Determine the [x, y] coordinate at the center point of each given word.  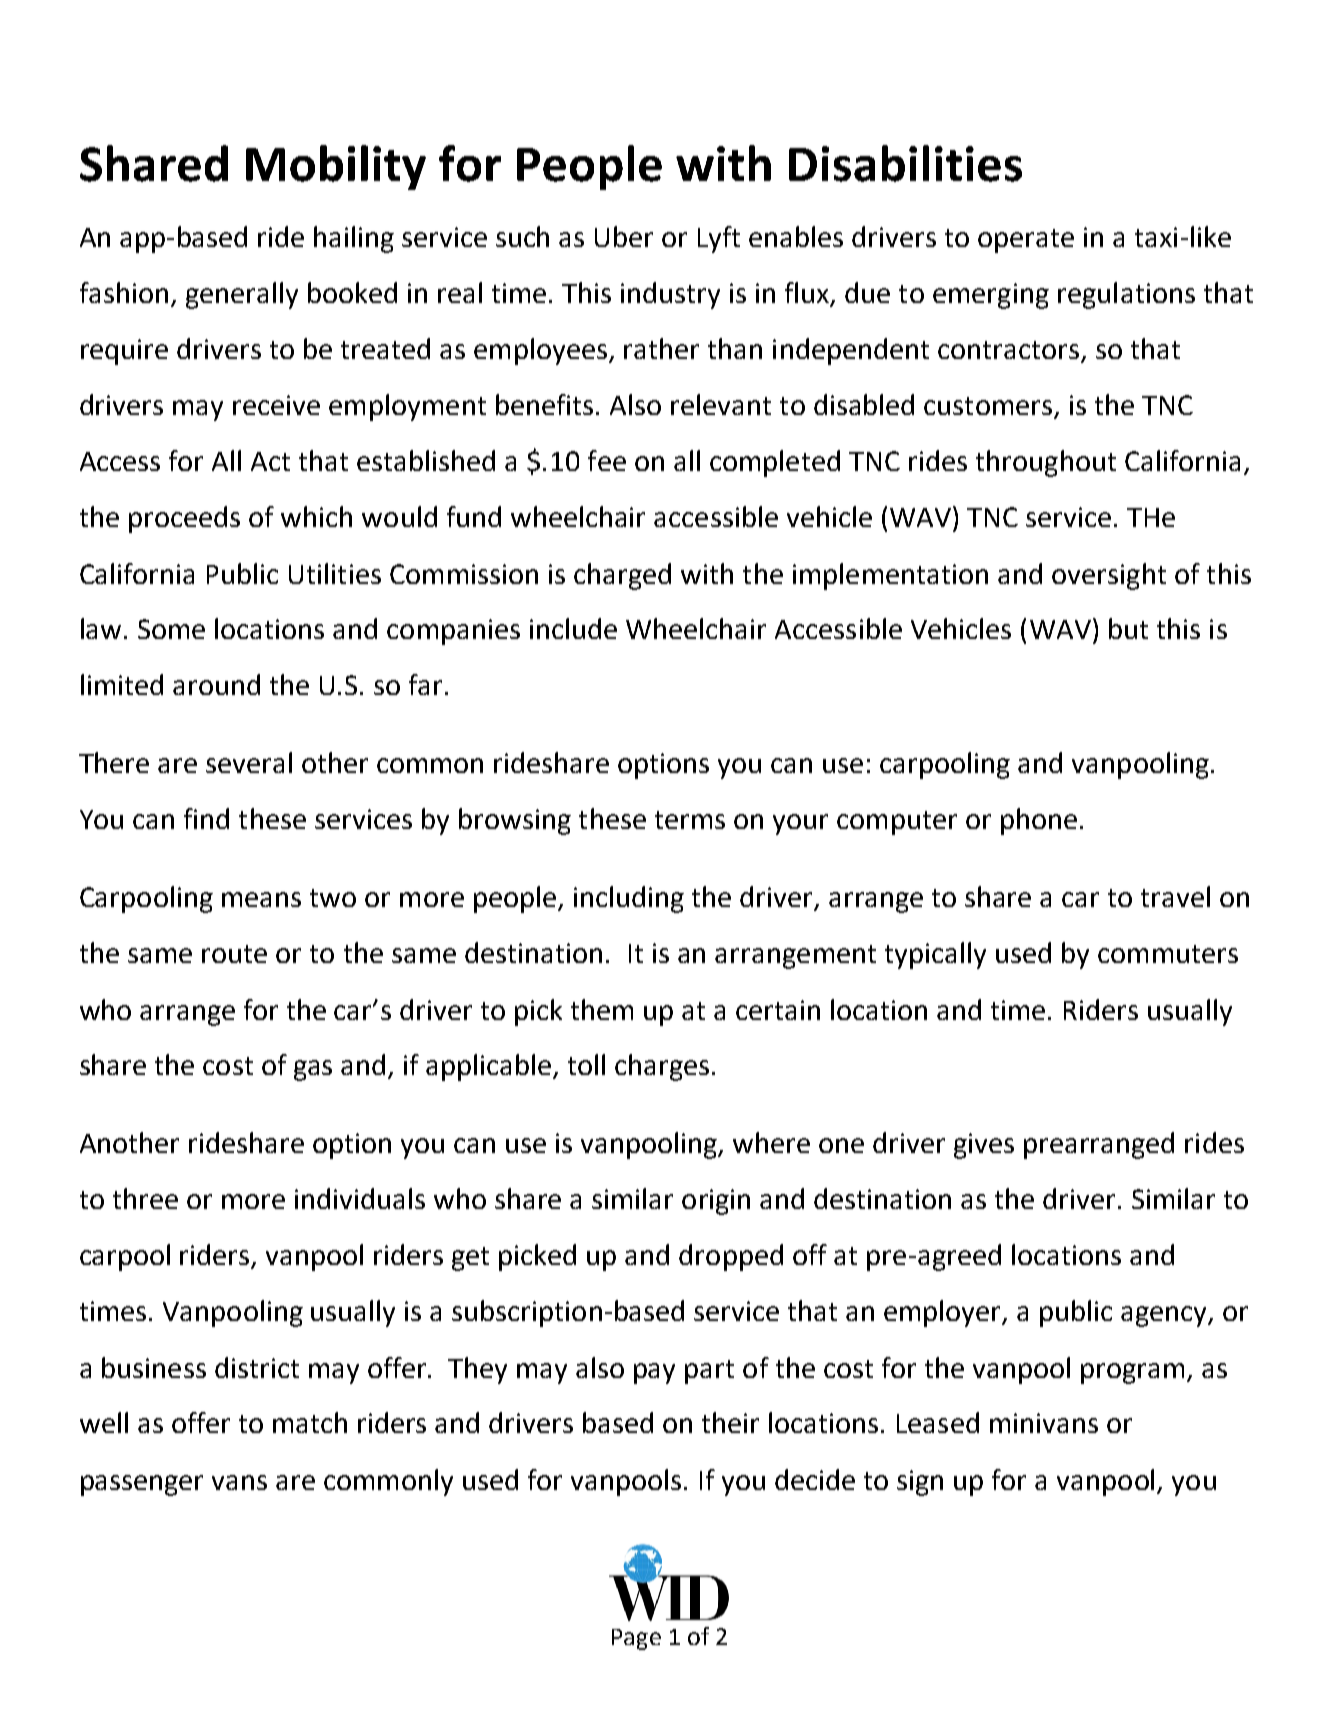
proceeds [184, 519]
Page [636, 1639]
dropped [731, 1257]
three [145, 1198]
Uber [624, 236]
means [261, 899]
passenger [142, 1485]
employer [944, 1313]
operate [1026, 241]
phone [1039, 821]
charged [622, 576]
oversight [1109, 576]
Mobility [336, 167]
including [629, 899]
